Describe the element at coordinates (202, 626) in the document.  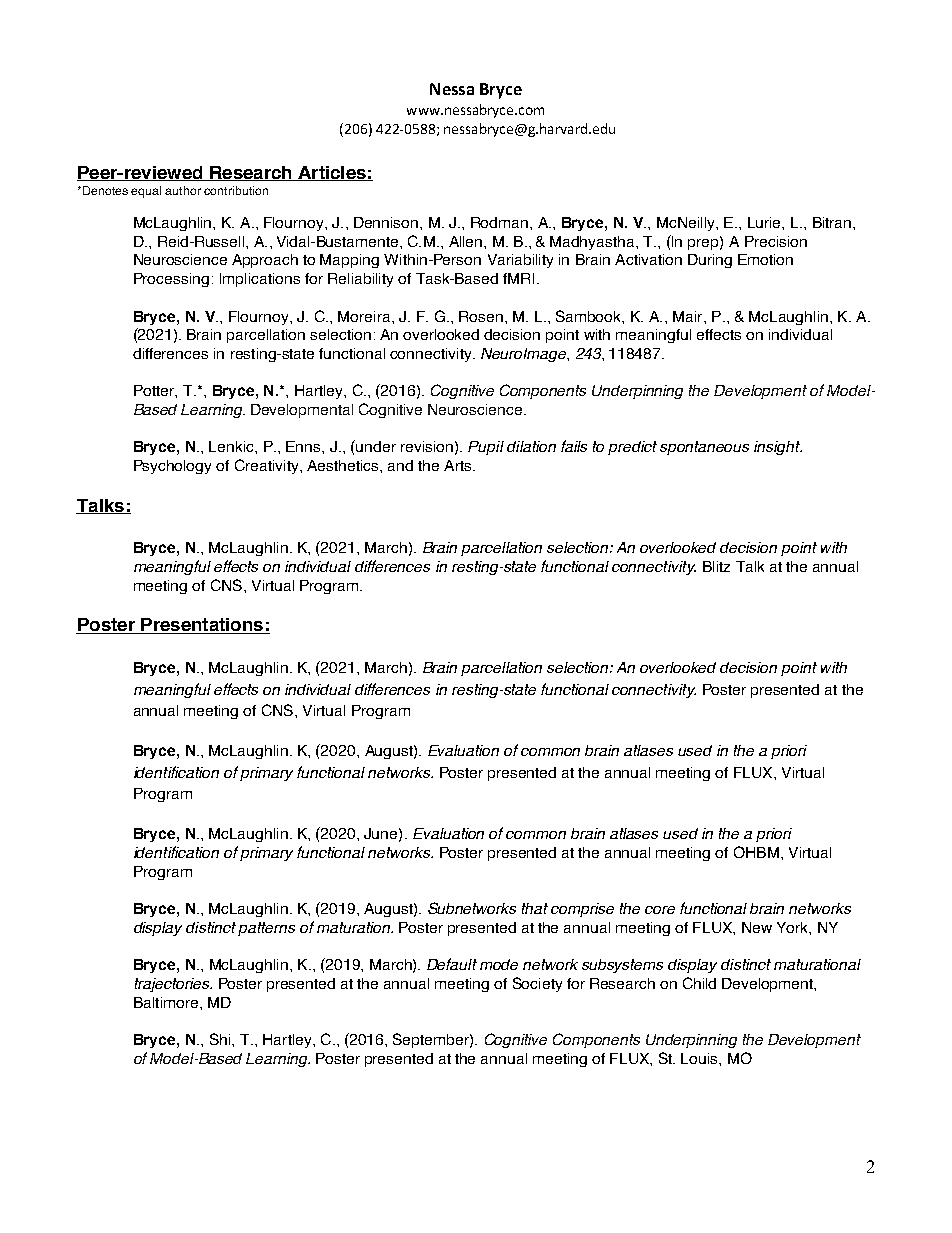
I see `Presentations` at that location.
